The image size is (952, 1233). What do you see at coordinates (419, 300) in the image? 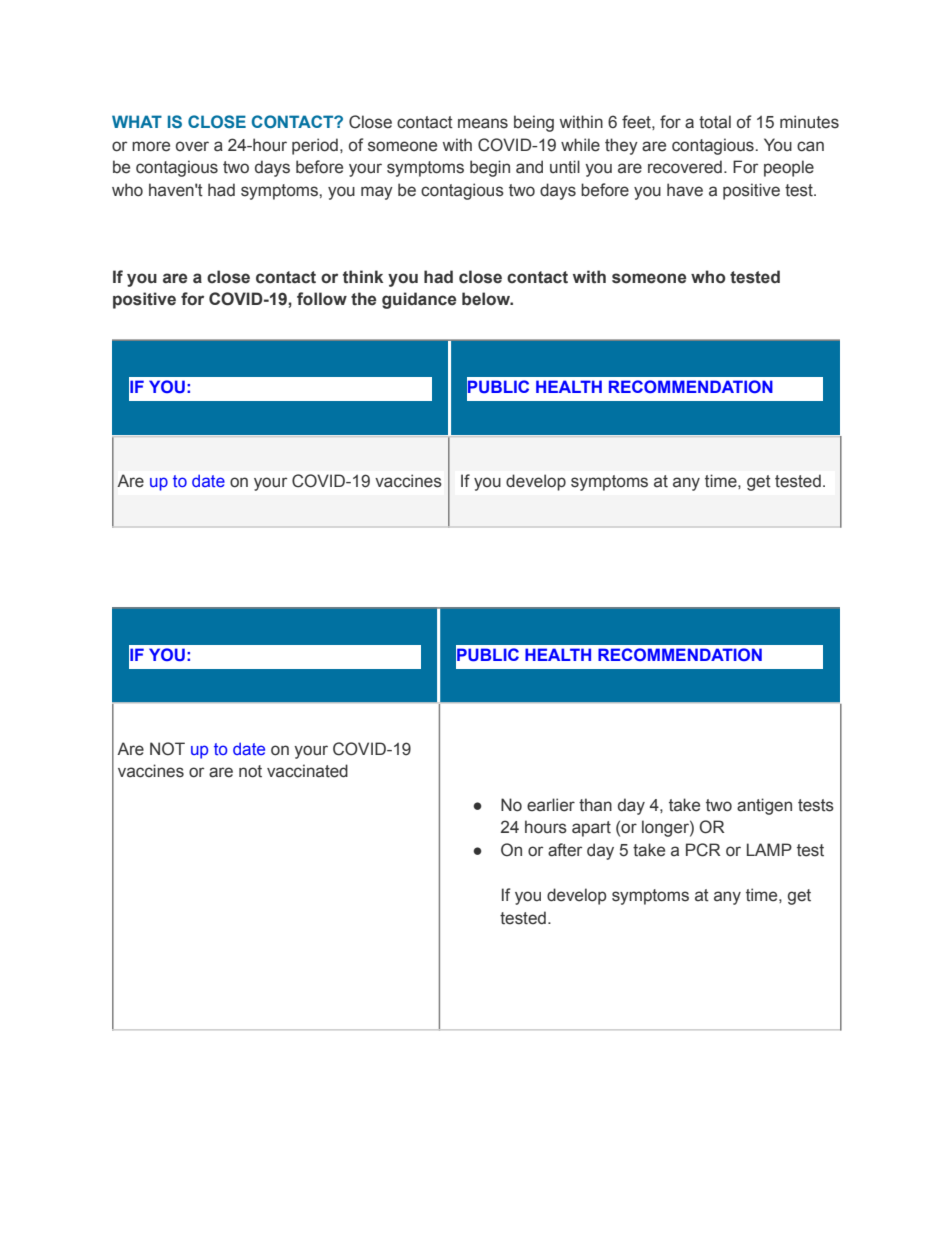
I see `guidance` at bounding box center [419, 300].
